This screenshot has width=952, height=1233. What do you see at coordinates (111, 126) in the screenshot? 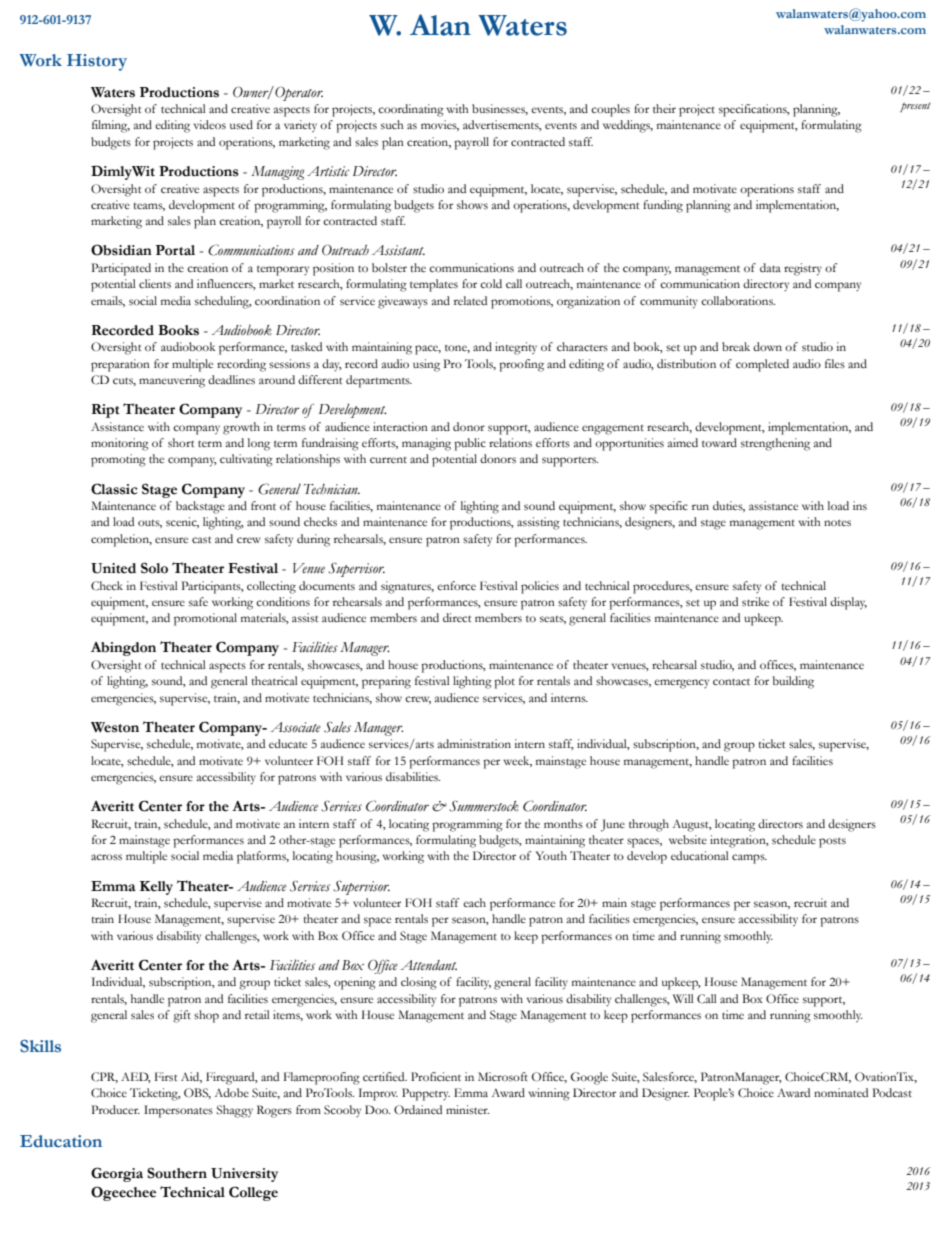
I see `filming` at bounding box center [111, 126].
